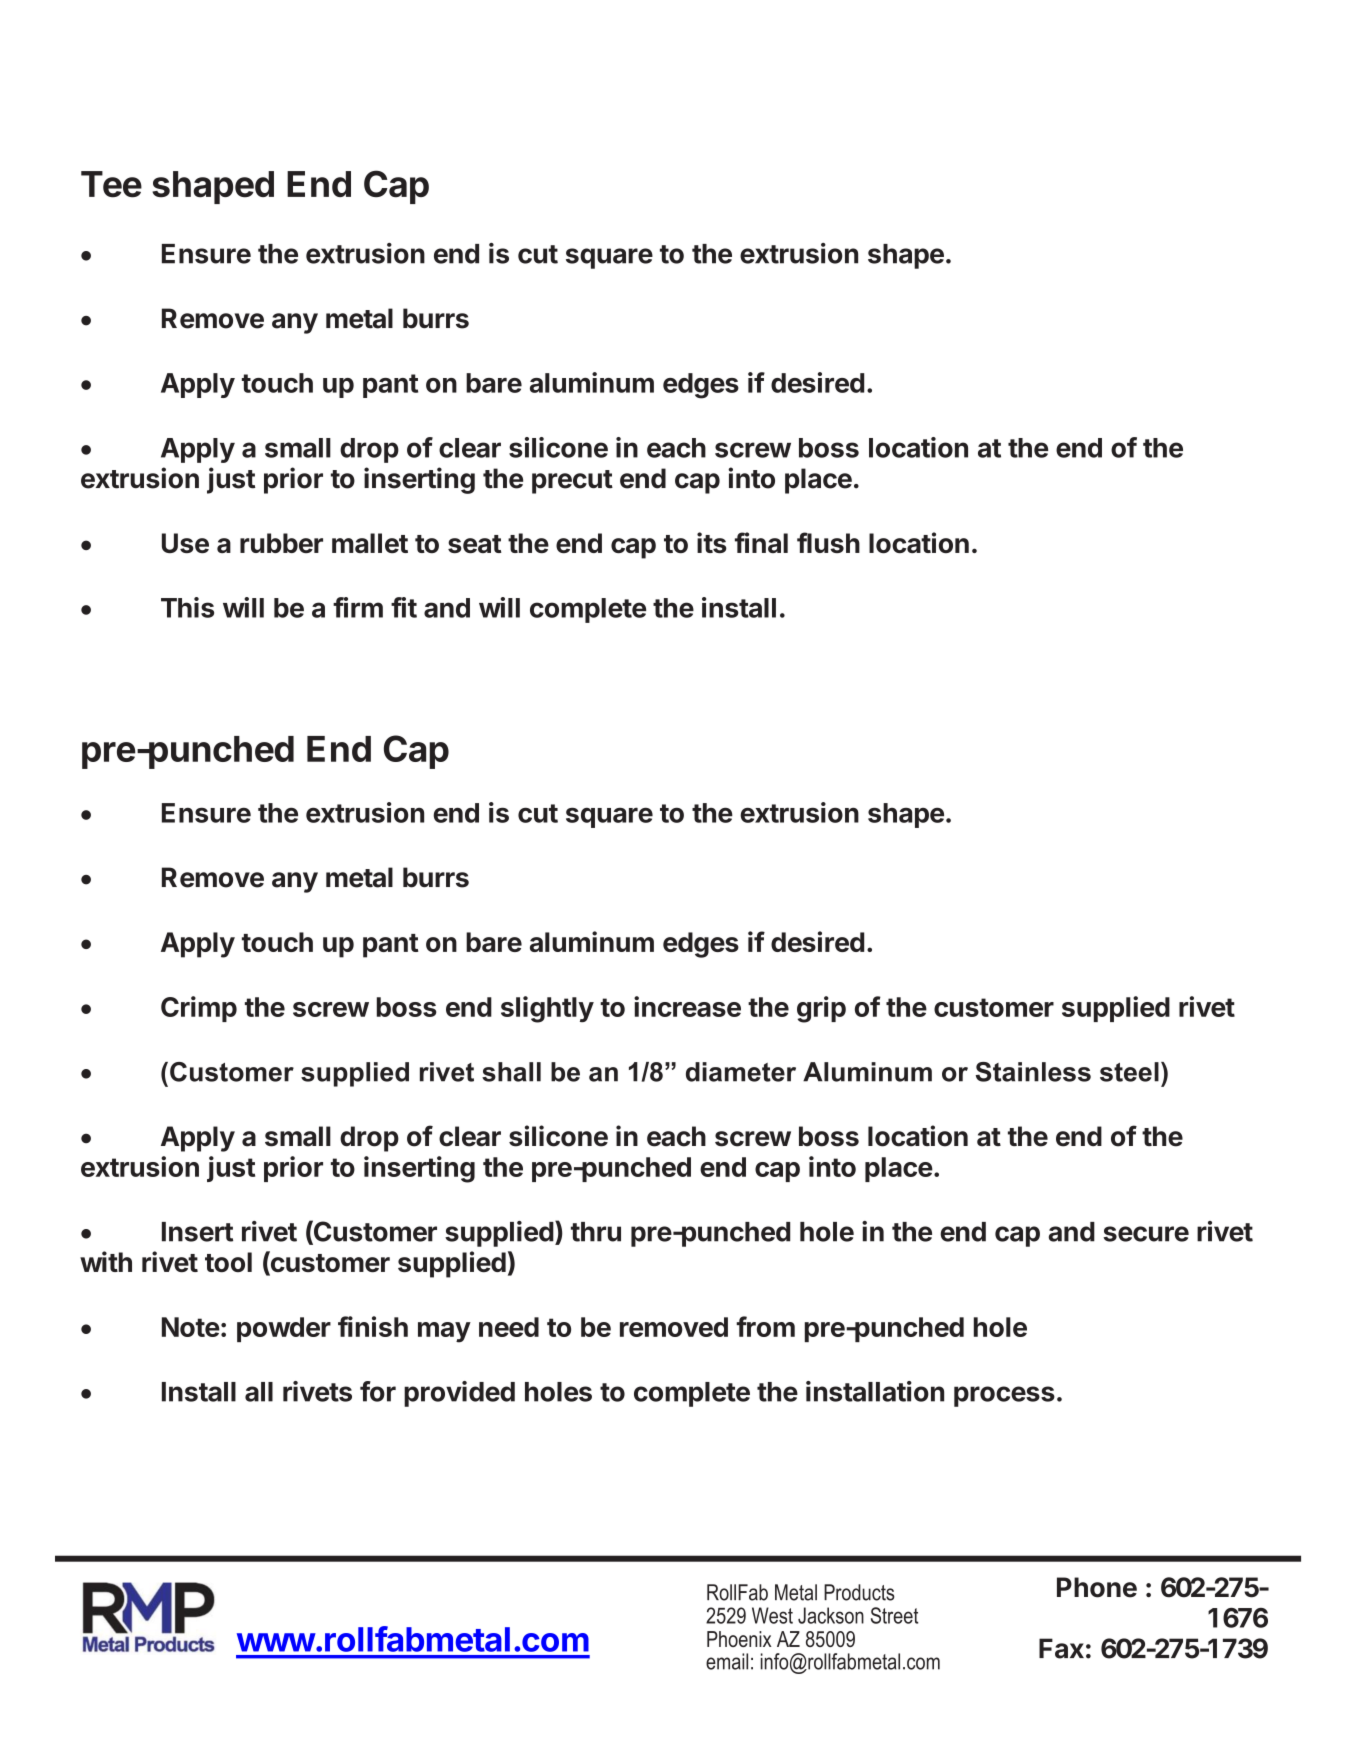  Describe the element at coordinates (511, 1072) in the screenshot. I see `shall` at that location.
